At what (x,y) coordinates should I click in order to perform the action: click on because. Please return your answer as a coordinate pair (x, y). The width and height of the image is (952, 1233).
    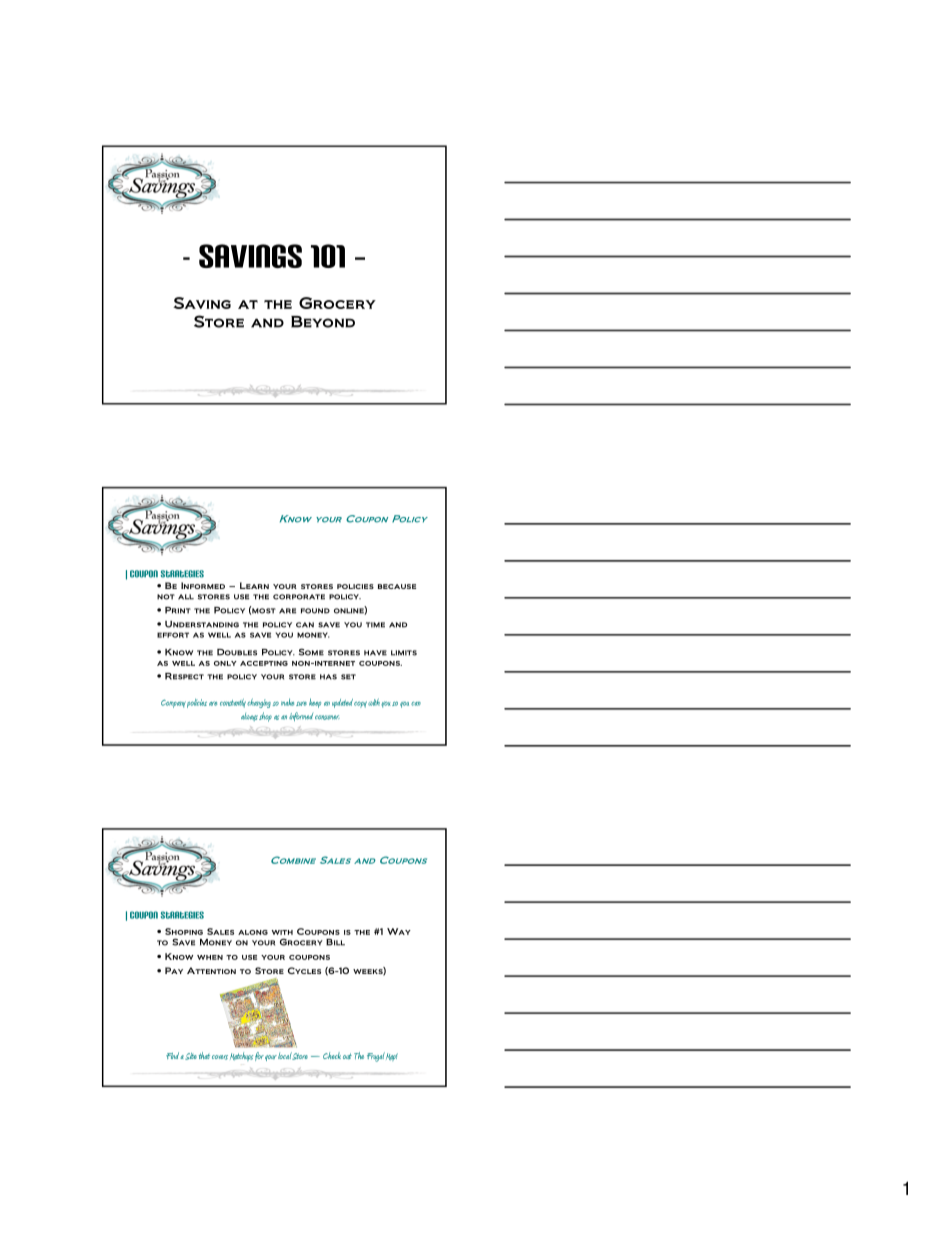
    Looking at the image, I should click on (397, 586).
